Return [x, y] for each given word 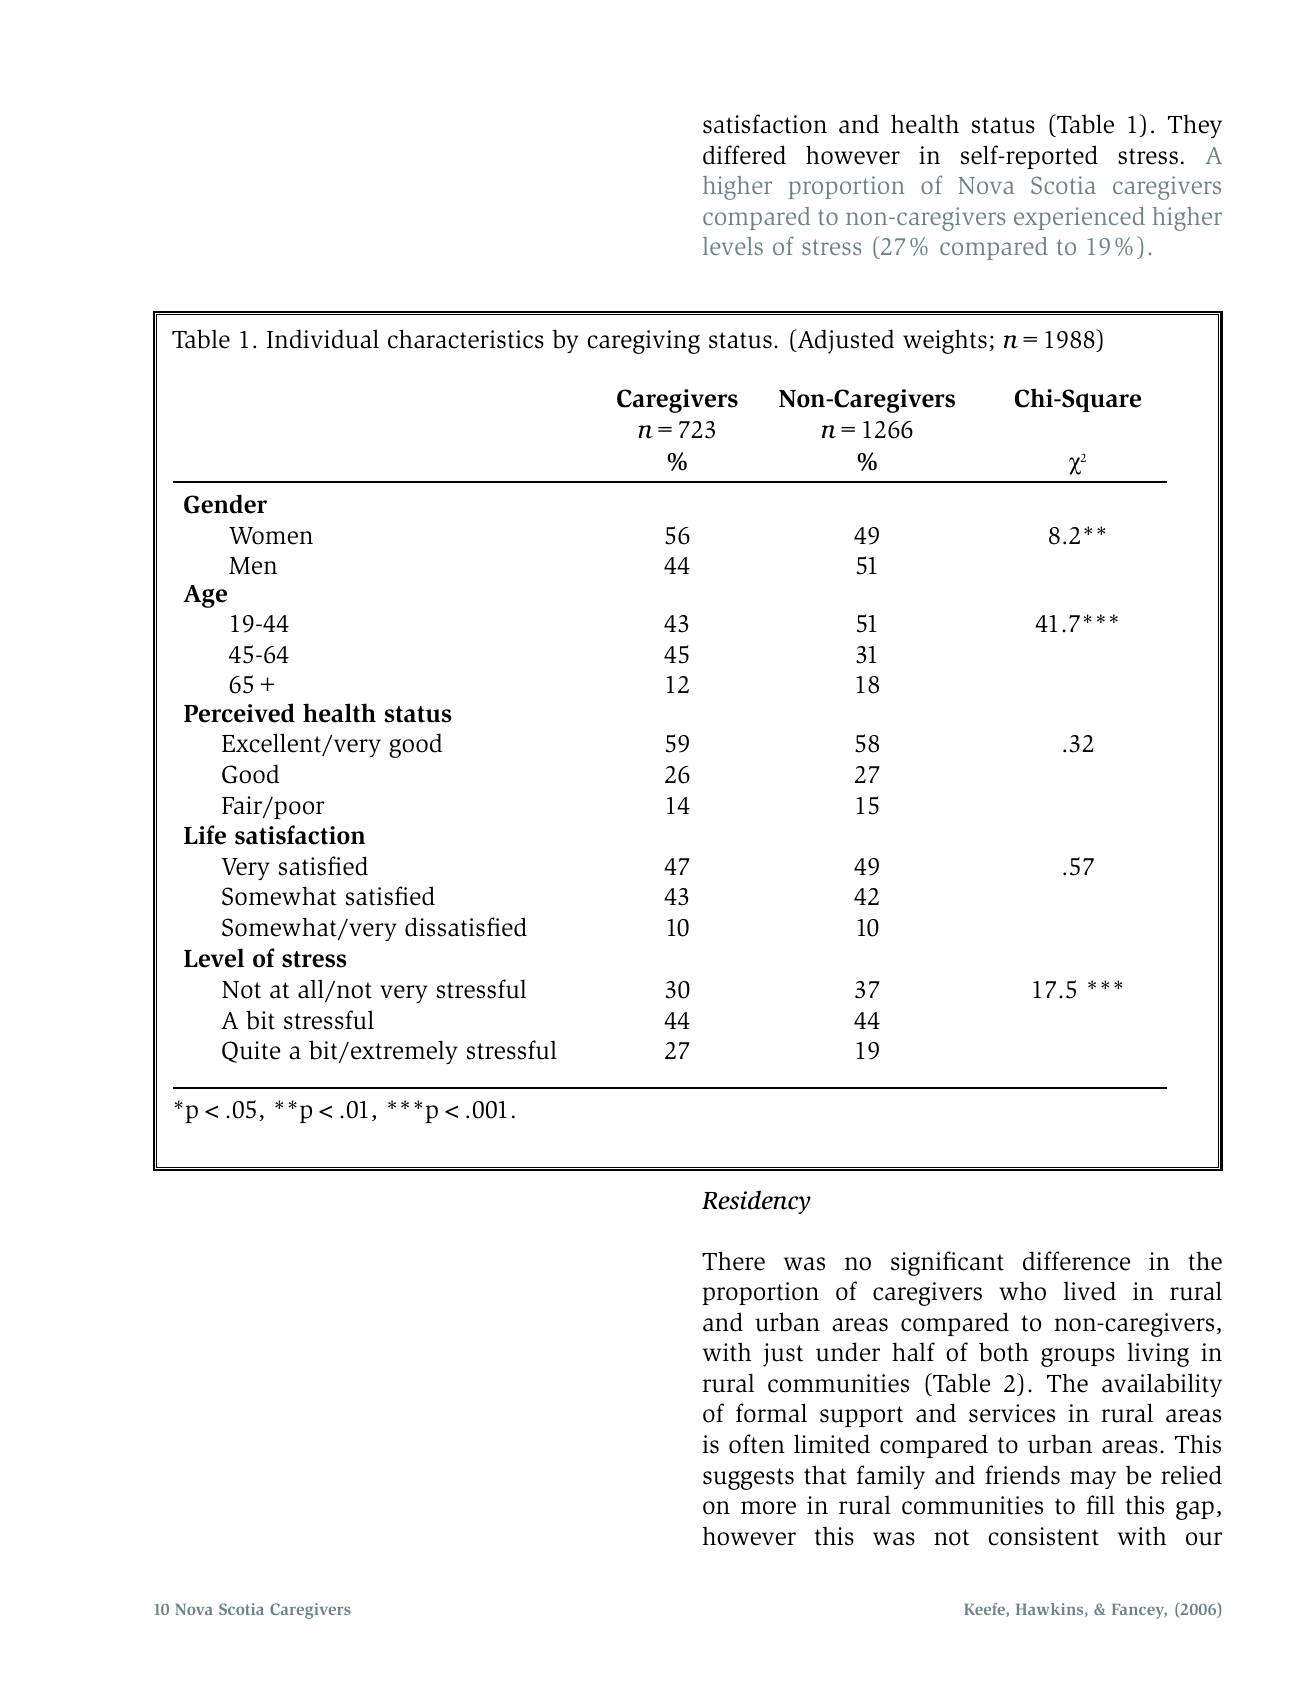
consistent [1043, 1536]
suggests [748, 1479]
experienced [1079, 218]
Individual [323, 339]
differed [744, 155]
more [768, 1508]
